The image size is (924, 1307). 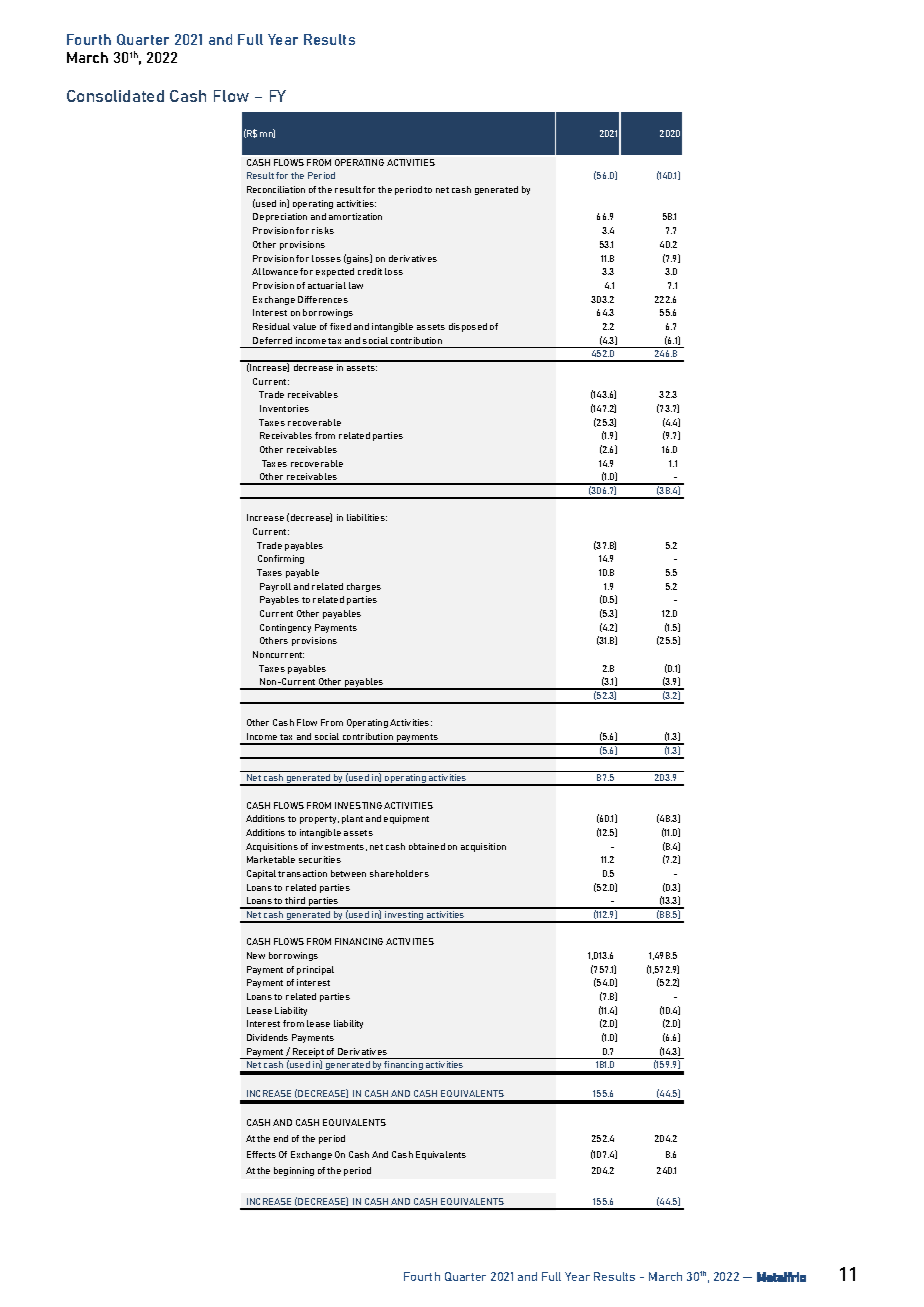 I want to click on charges, so click(x=364, y=587).
